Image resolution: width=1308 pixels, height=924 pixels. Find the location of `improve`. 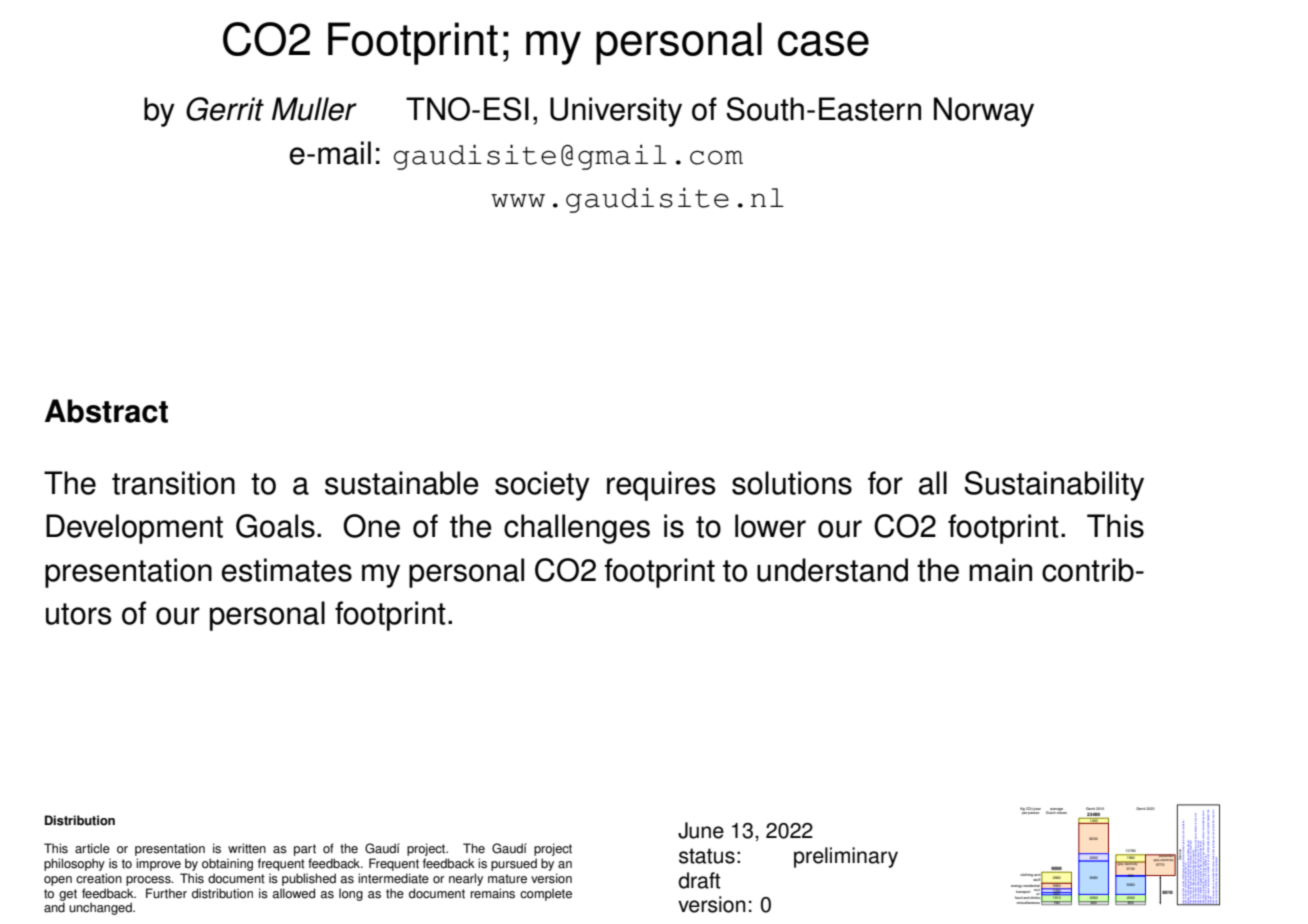

improve is located at coordinates (158, 864).
